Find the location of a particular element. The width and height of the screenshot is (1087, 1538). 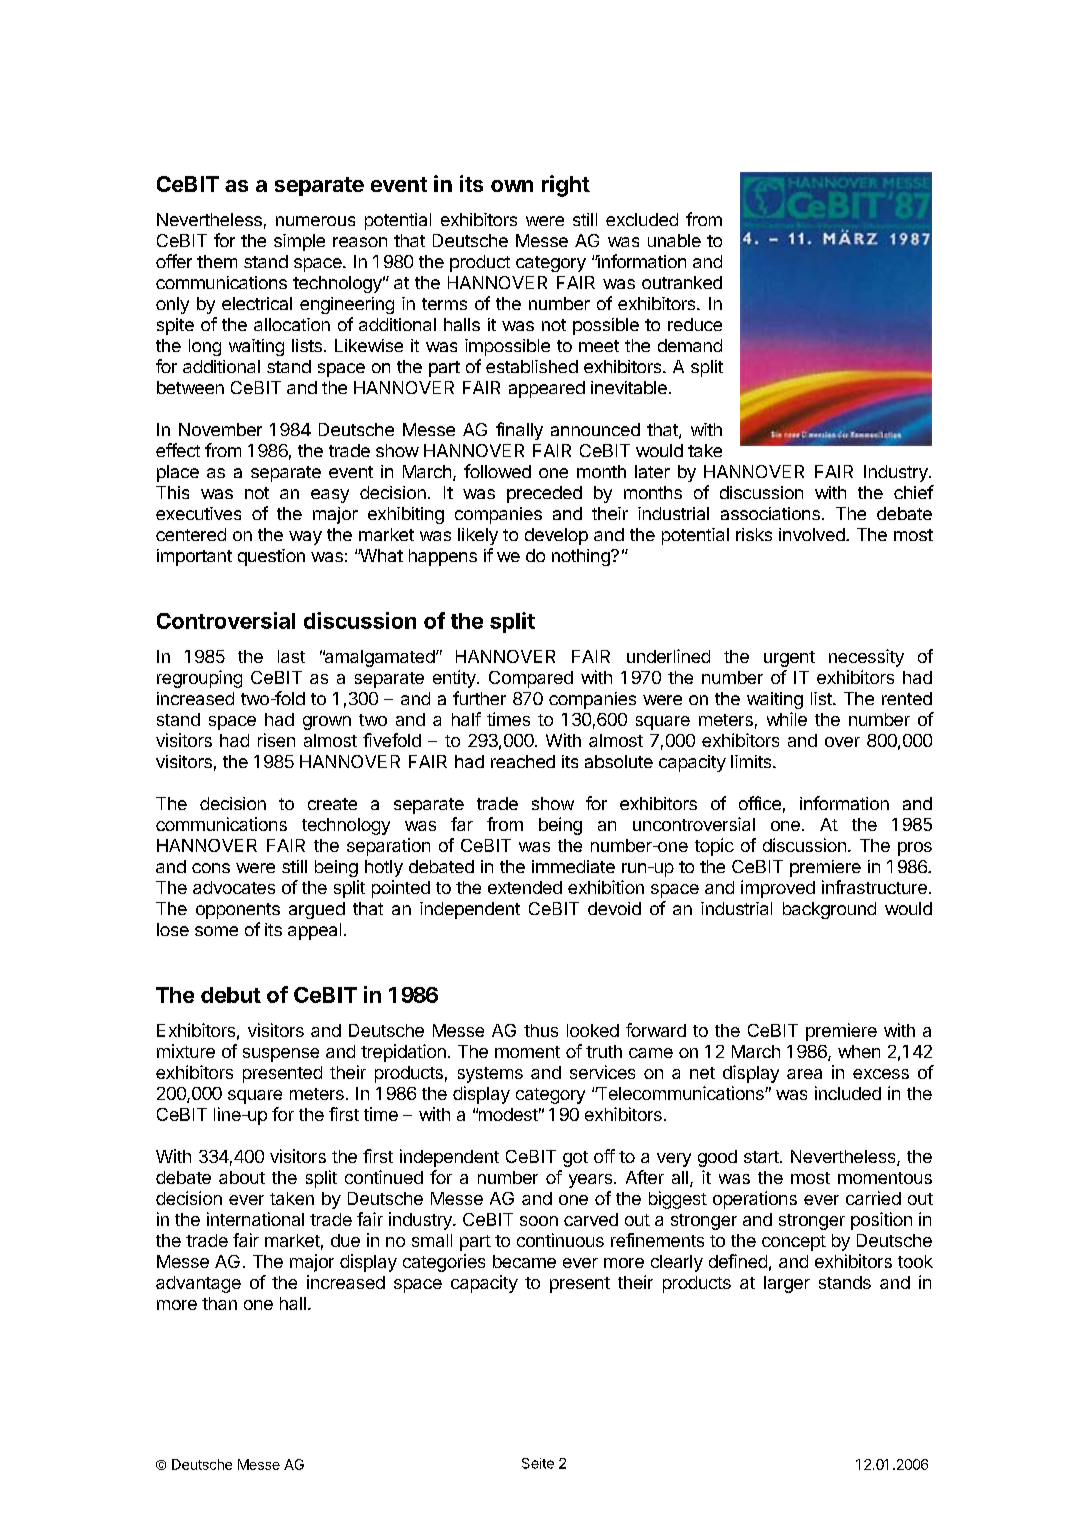

than is located at coordinates (219, 1303).
